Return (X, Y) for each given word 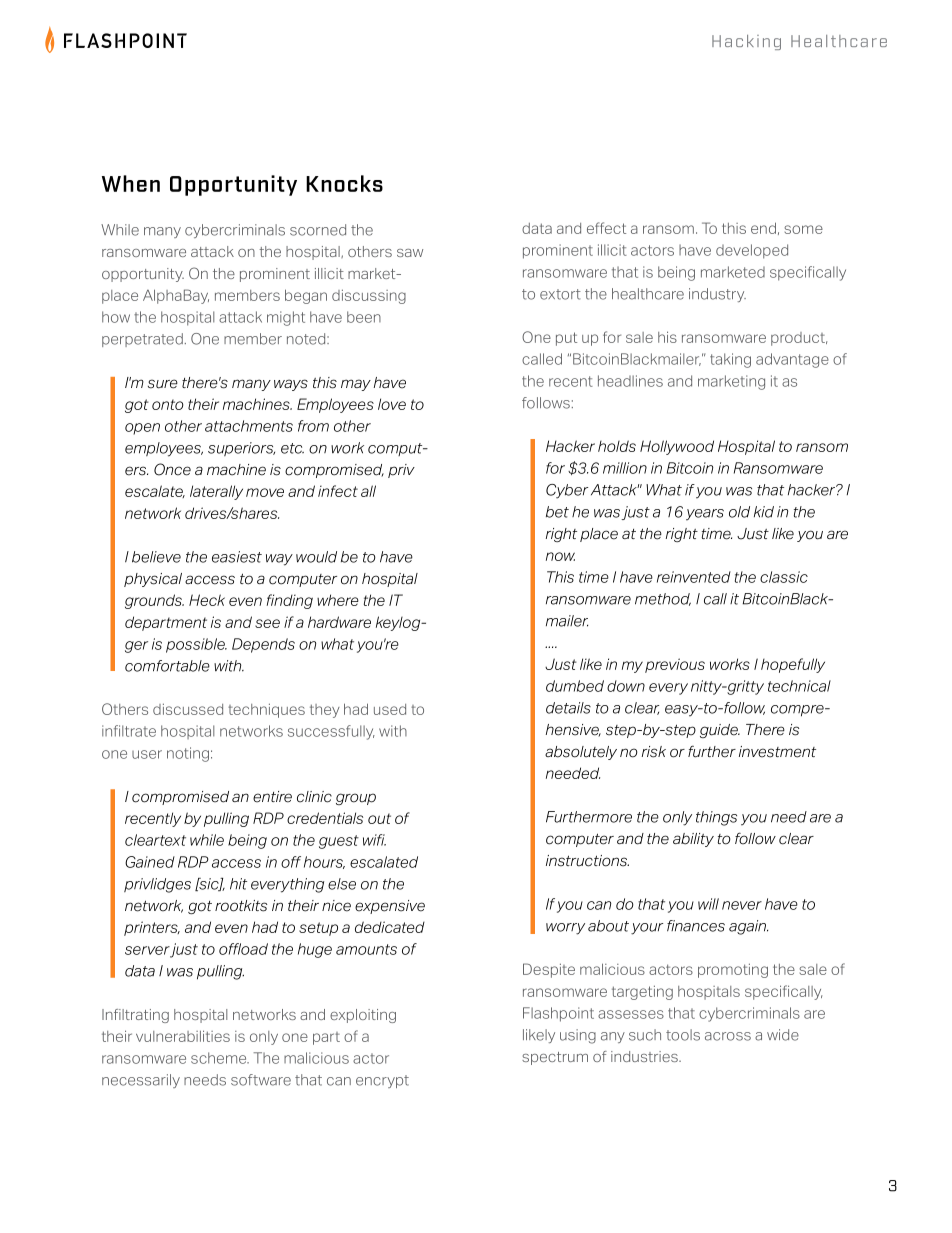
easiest (237, 557)
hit (238, 884)
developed (752, 251)
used (390, 709)
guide (720, 731)
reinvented (694, 577)
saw (410, 253)
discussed (188, 709)
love (392, 404)
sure (163, 384)
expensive (390, 907)
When (131, 183)
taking (730, 360)
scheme (220, 1058)
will (708, 904)
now (560, 556)
